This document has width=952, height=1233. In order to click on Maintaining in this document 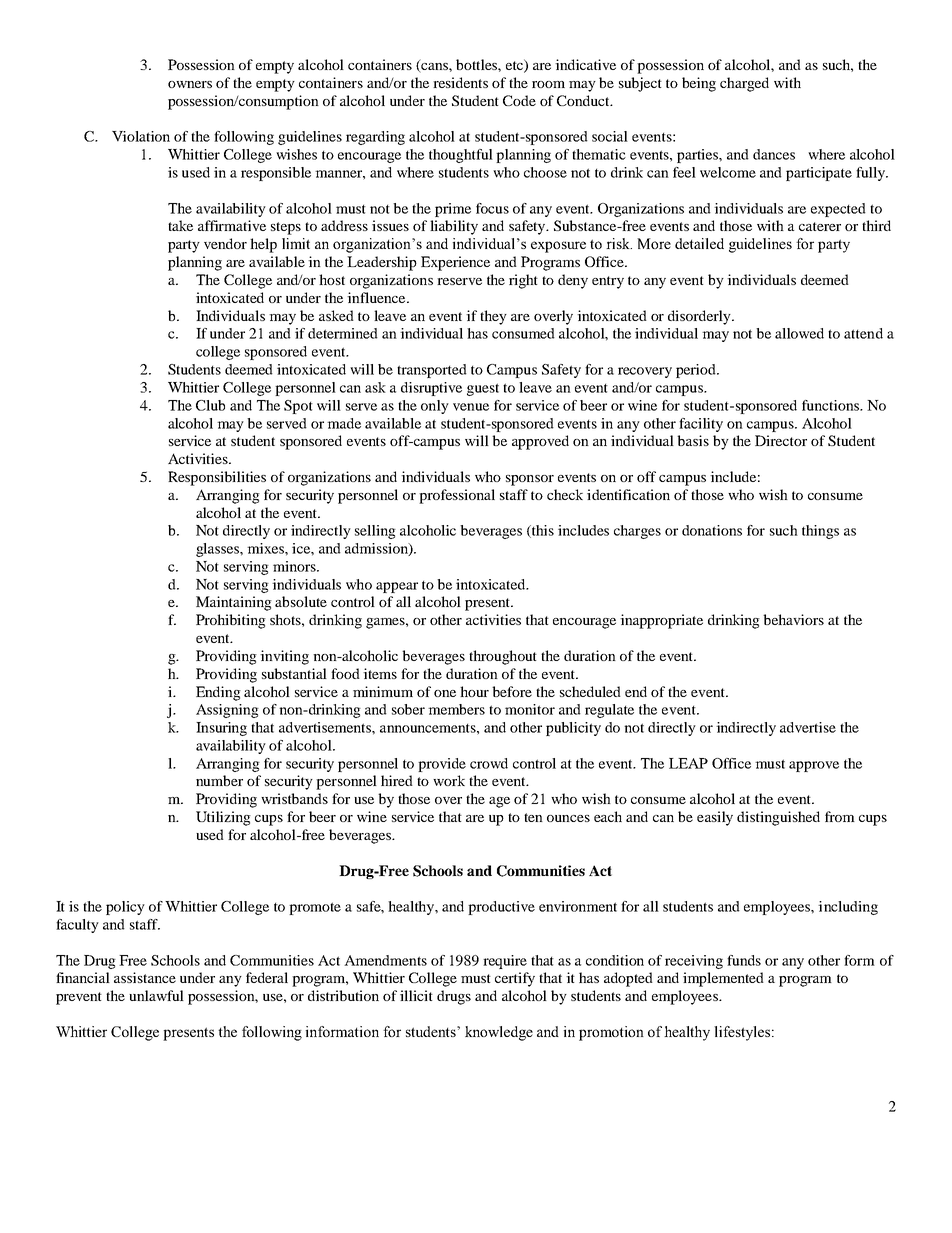, I will do `click(234, 603)`.
